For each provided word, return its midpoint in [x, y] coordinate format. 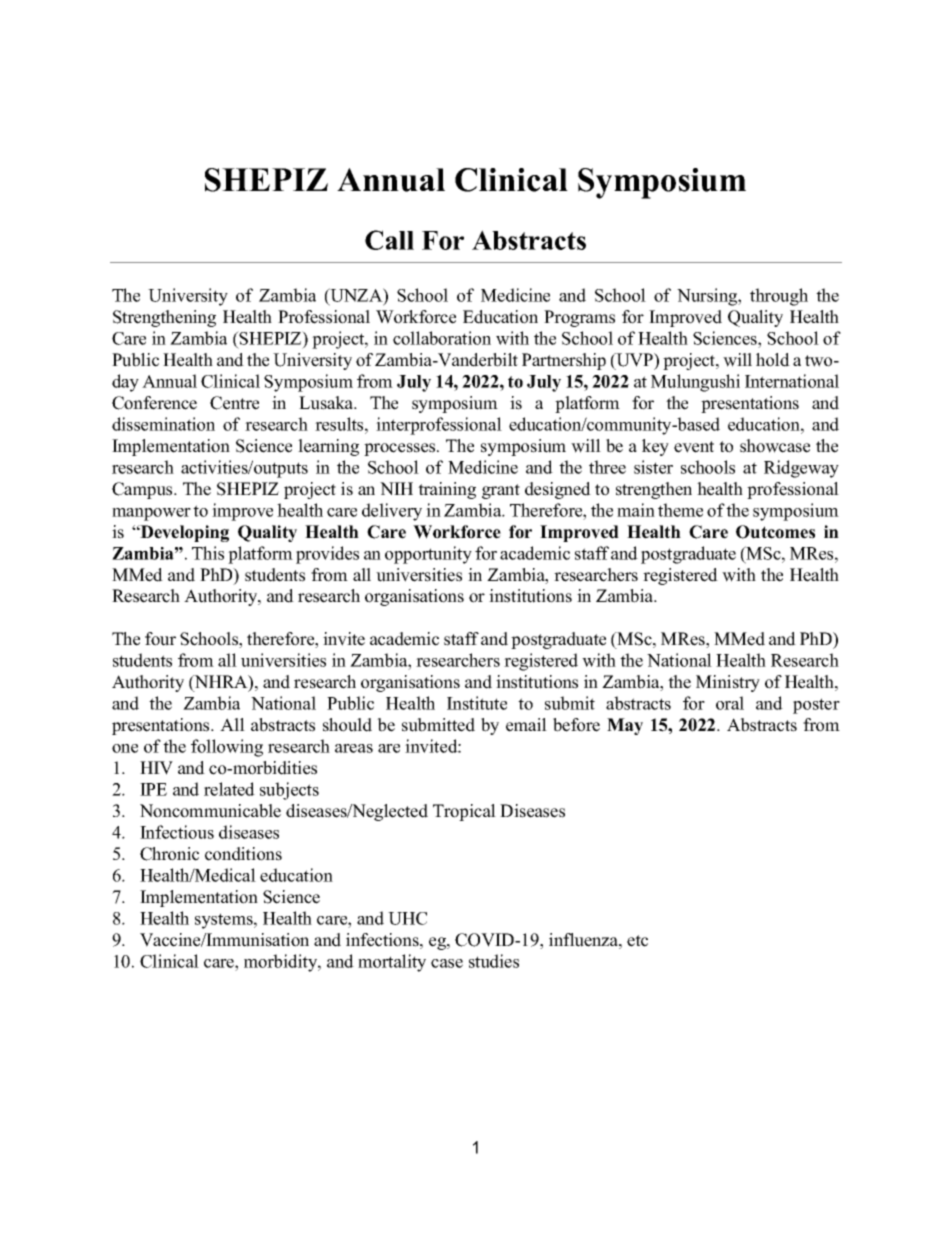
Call [389, 240]
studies [494, 961]
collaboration [442, 338]
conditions [243, 854]
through [779, 297]
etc [637, 941]
